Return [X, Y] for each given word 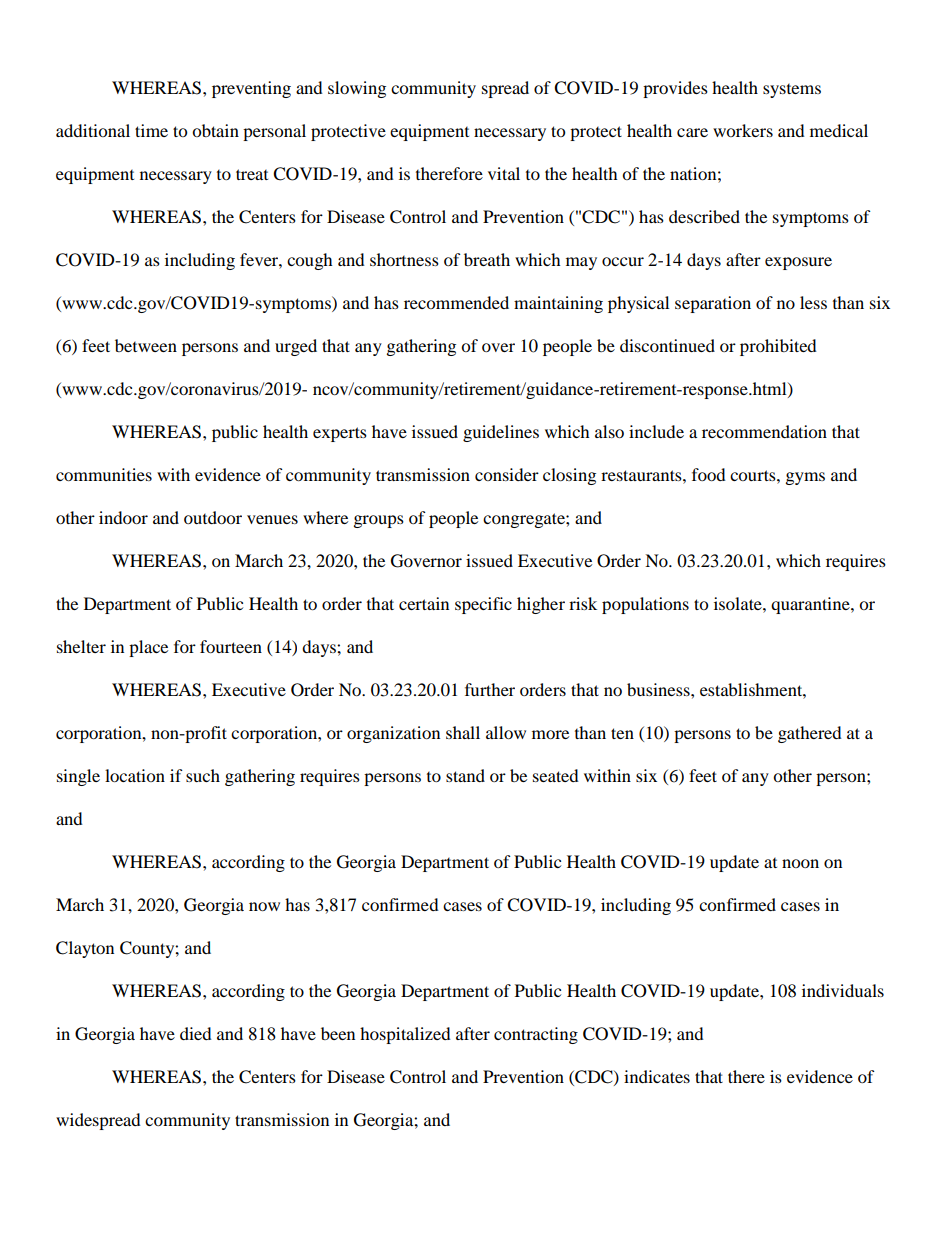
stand [465, 775]
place [148, 648]
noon [800, 863]
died [196, 1033]
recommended [456, 302]
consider [507, 474]
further [490, 689]
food [709, 474]
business [659, 689]
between [146, 345]
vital [504, 173]
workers [743, 130]
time [151, 130]
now [264, 906]
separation [713, 304]
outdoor [213, 517]
